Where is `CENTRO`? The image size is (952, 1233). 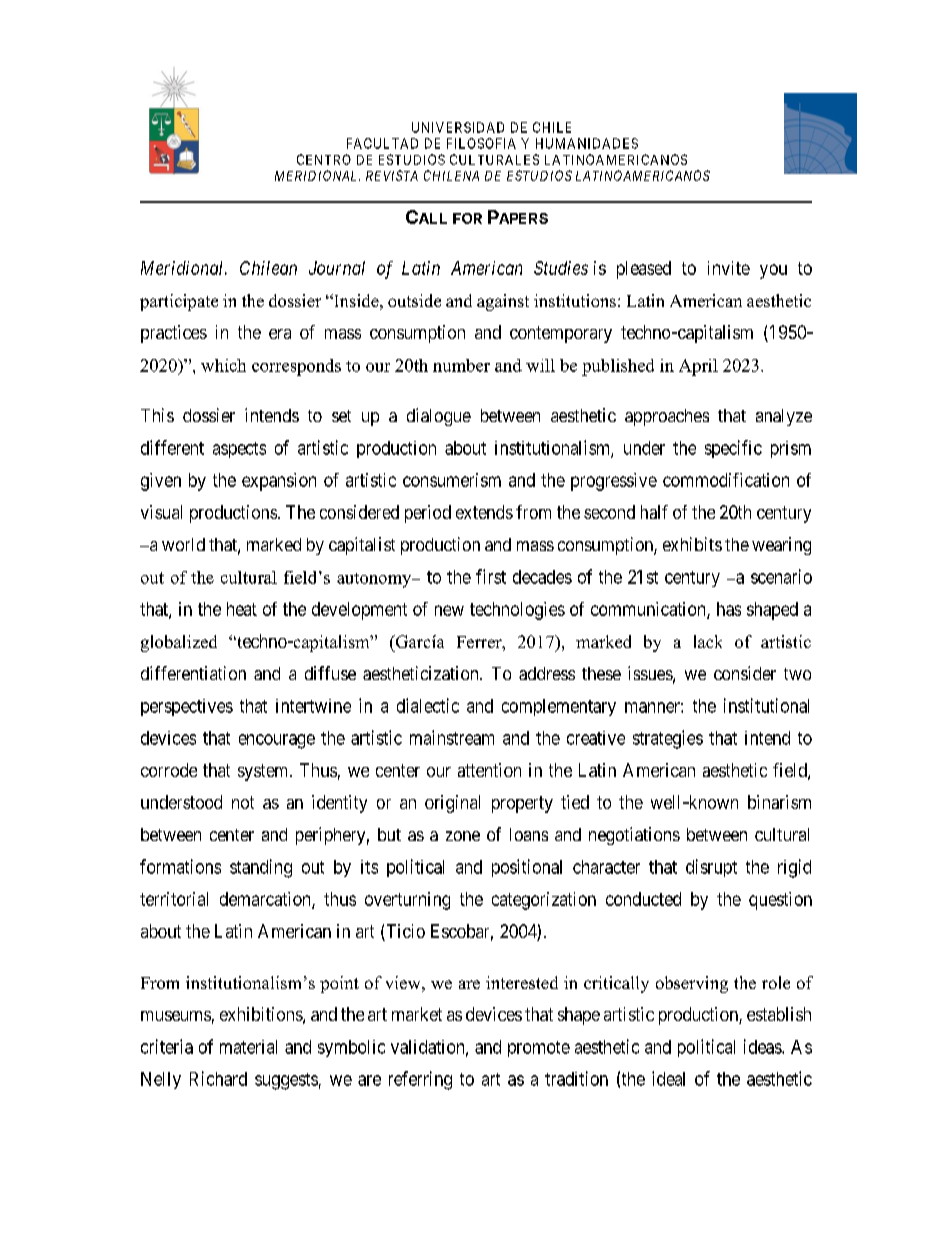 CENTRO is located at coordinates (324, 159).
